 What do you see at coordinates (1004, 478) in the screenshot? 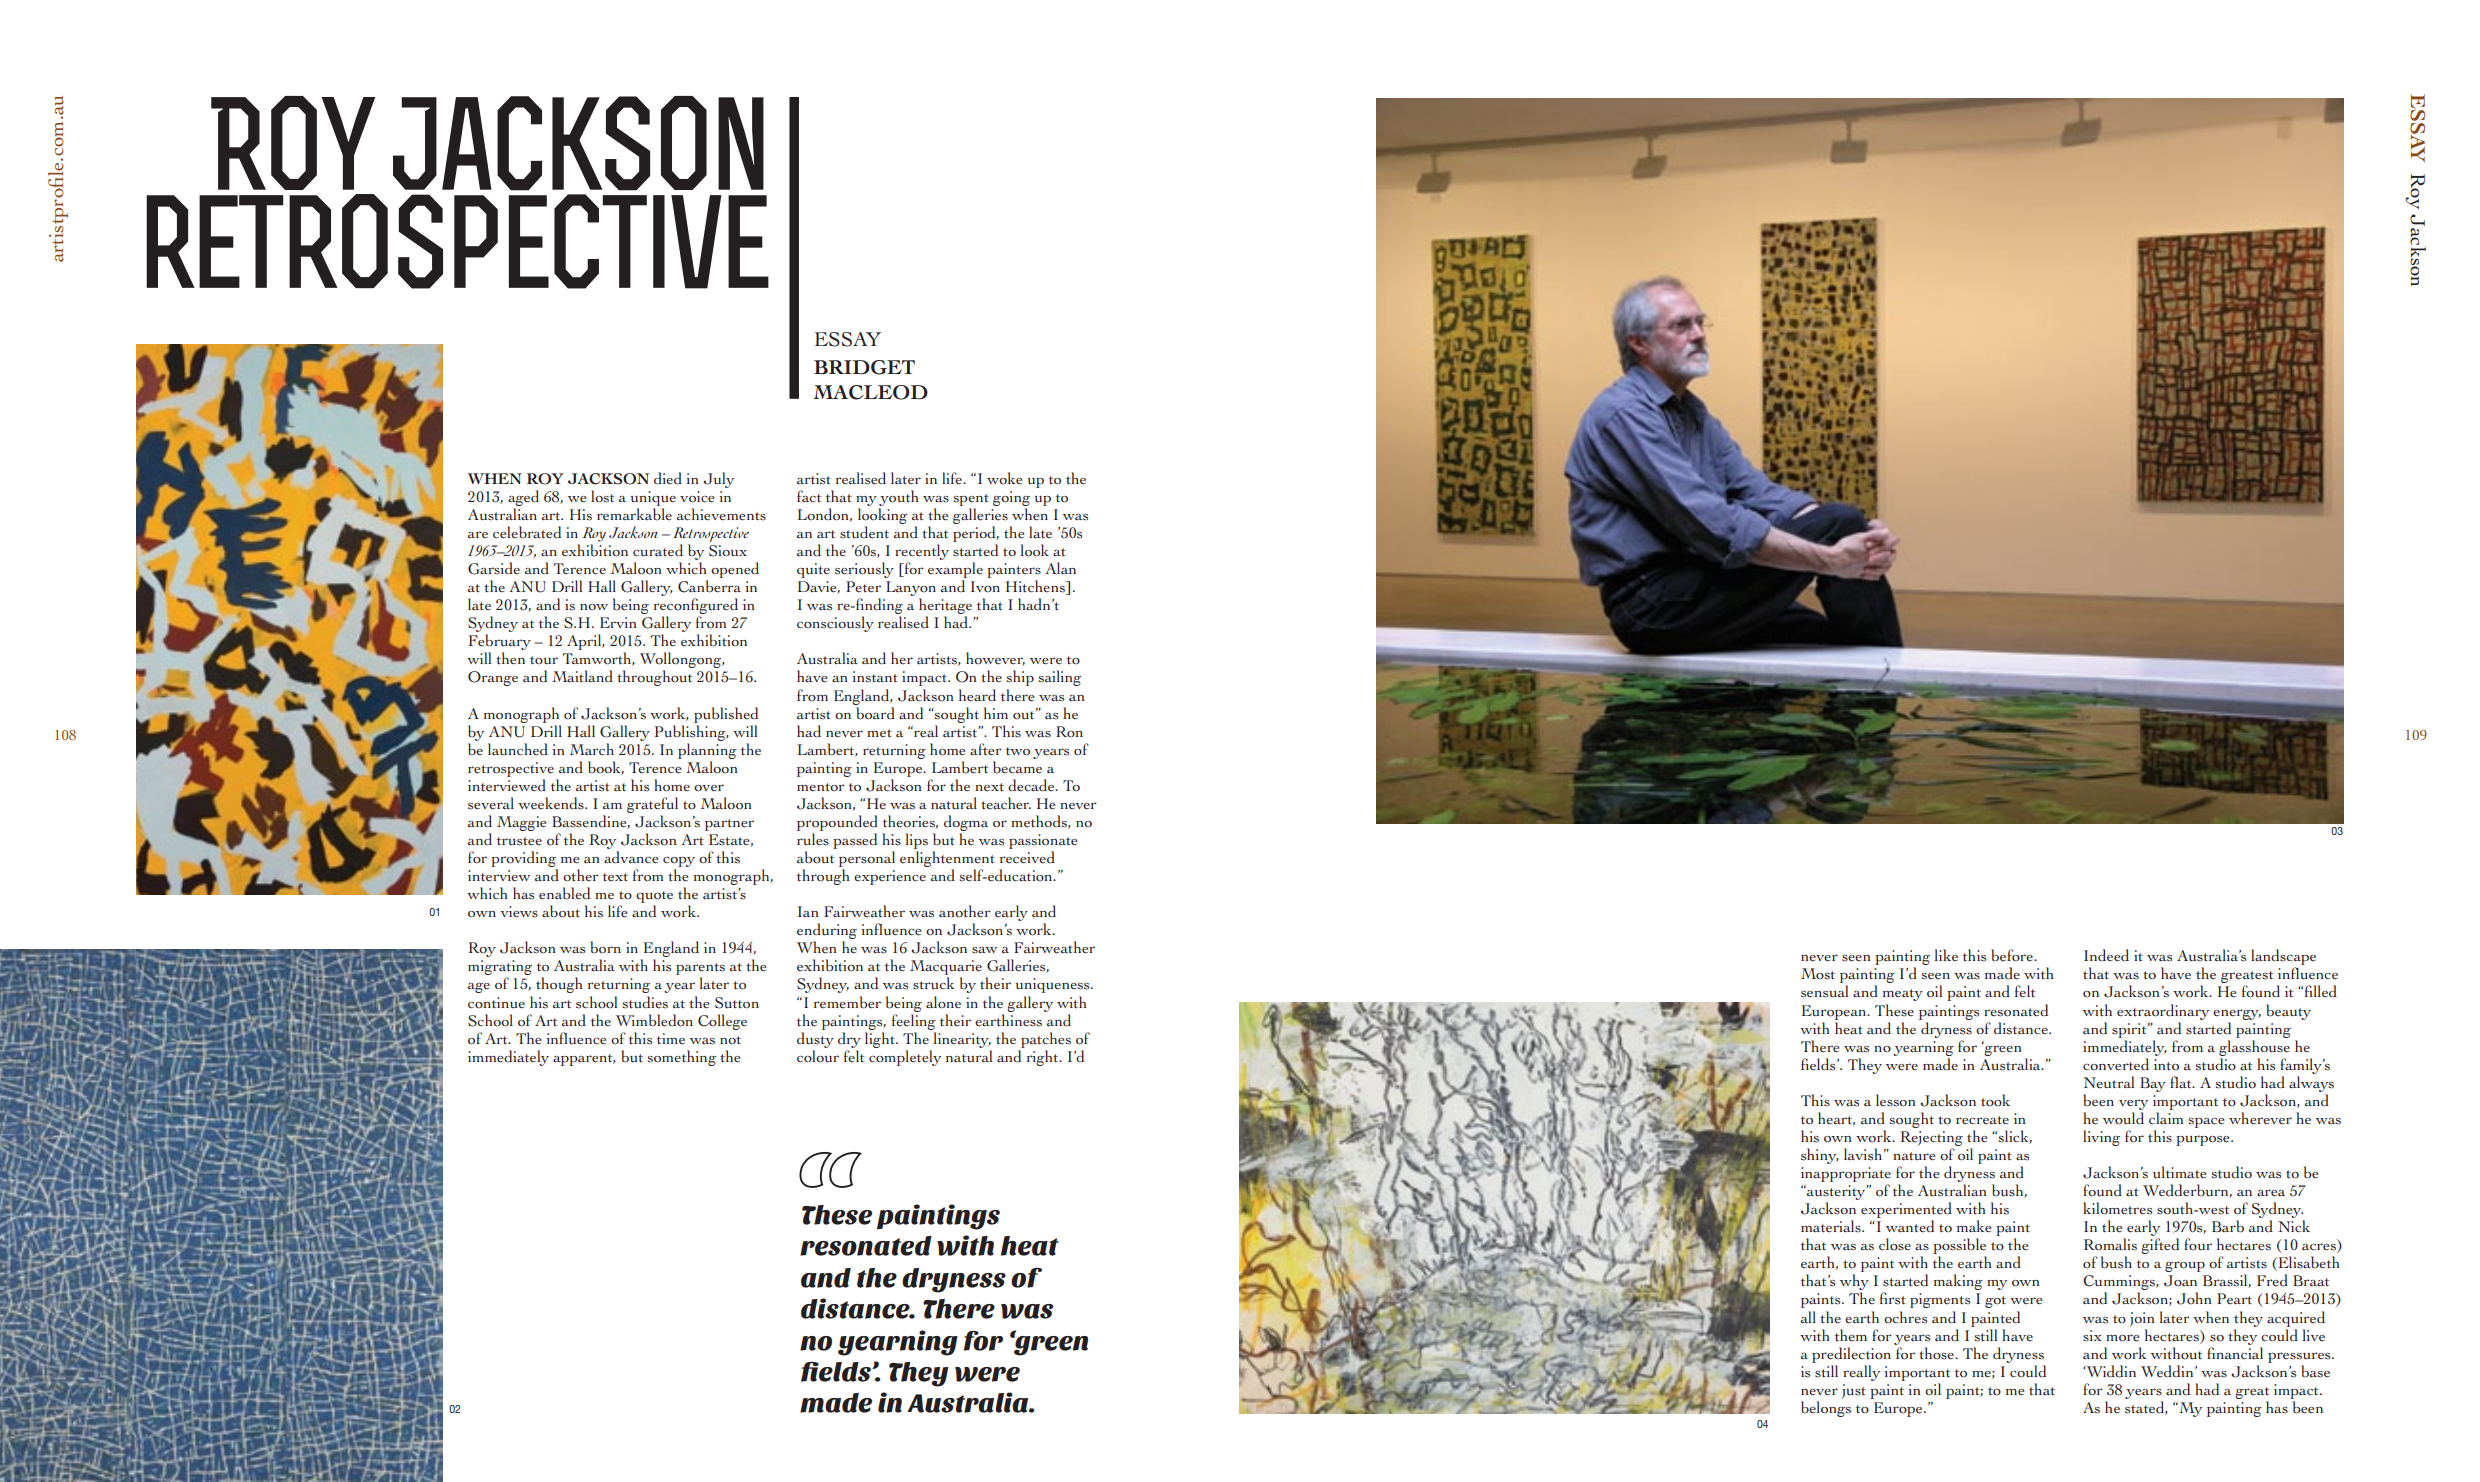
I see `woke` at bounding box center [1004, 478].
